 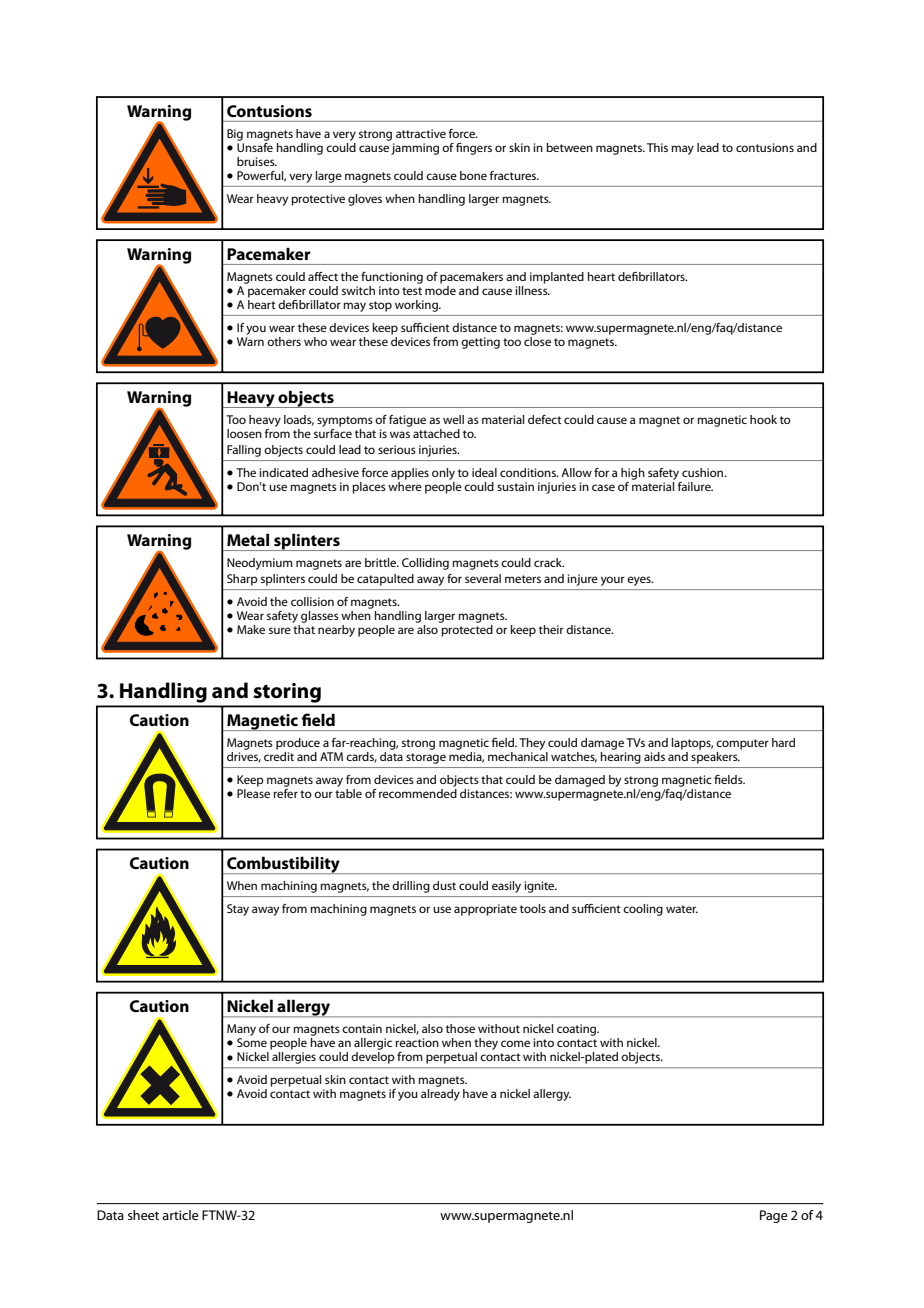 I want to click on failure, so click(x=695, y=486).
